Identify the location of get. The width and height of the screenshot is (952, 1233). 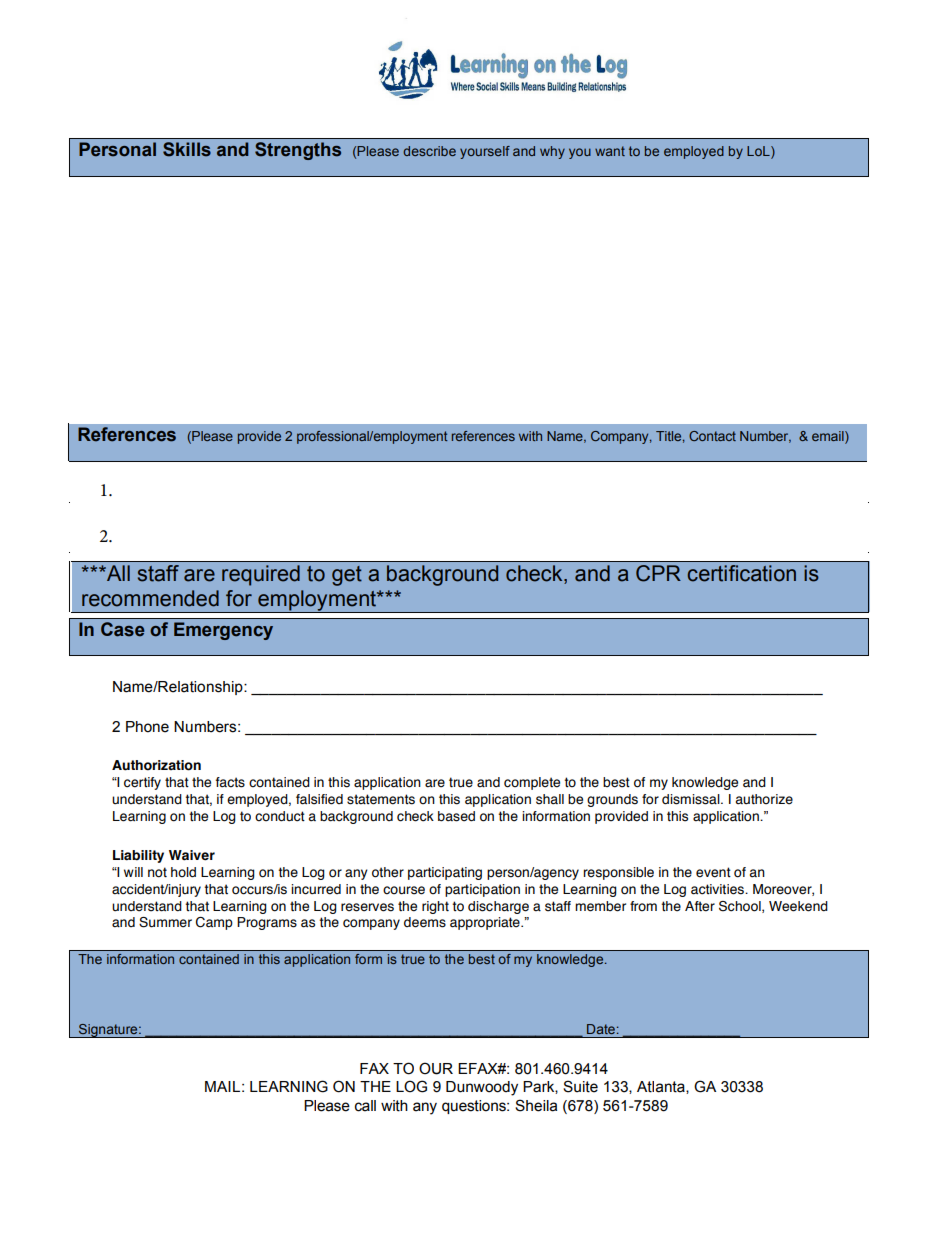
(347, 576).
